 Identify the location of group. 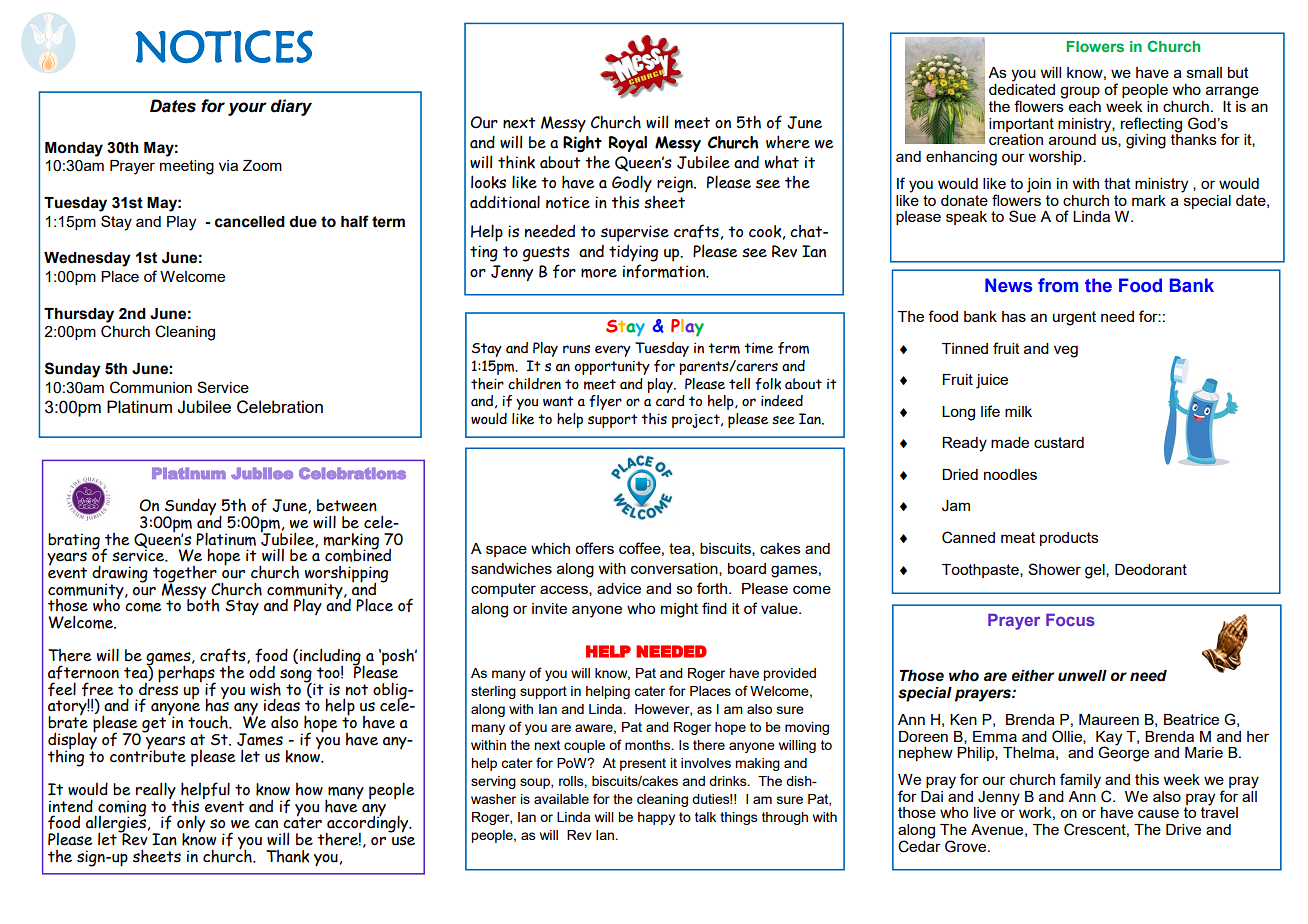
(1080, 92).
